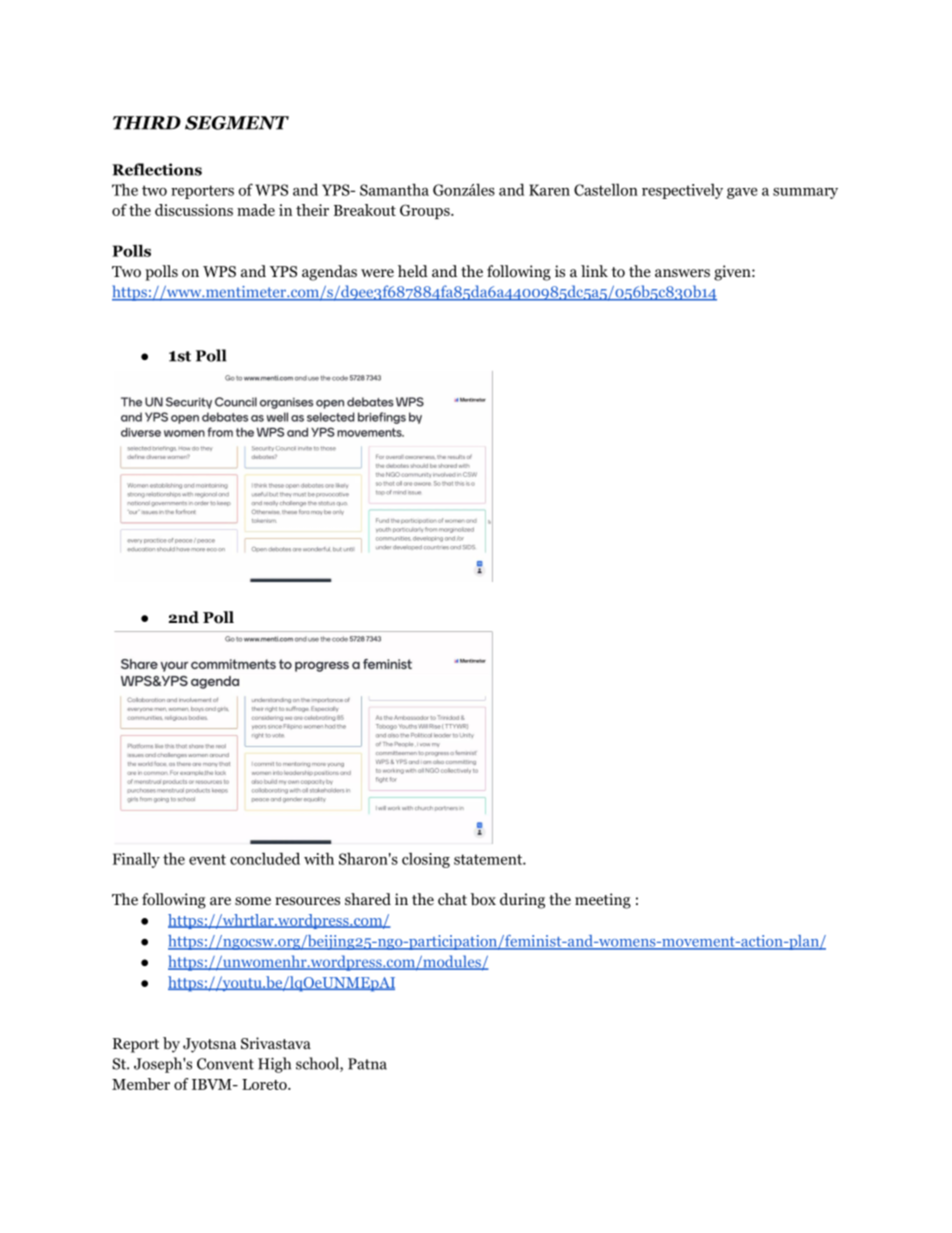  What do you see at coordinates (603, 901) in the screenshot?
I see `meeting` at bounding box center [603, 901].
